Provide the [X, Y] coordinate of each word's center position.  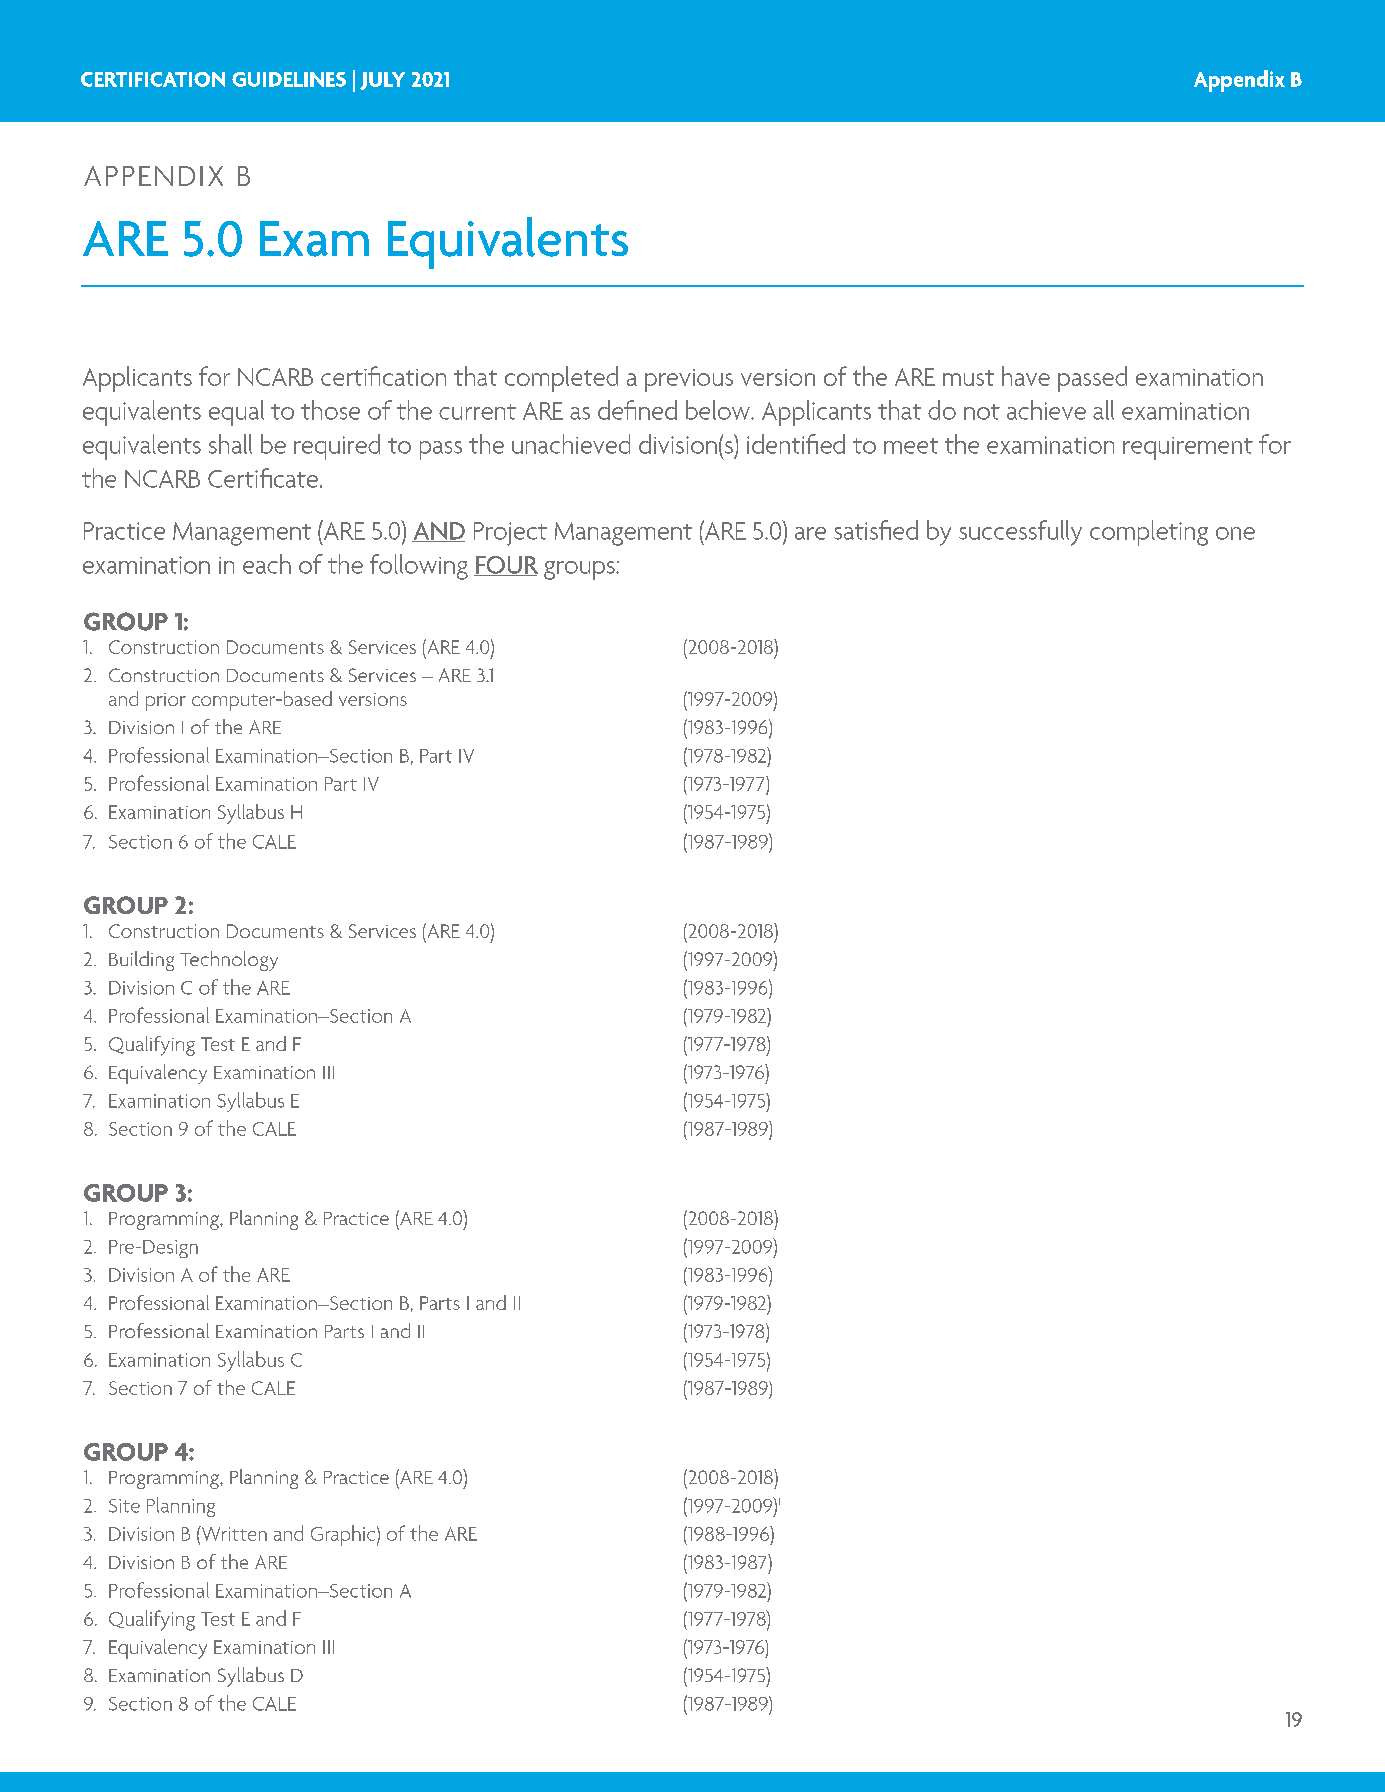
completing [1149, 533]
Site [124, 1506]
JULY [382, 81]
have [1026, 376]
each [267, 564]
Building [141, 961]
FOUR [506, 566]
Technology [229, 961]
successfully [1020, 533]
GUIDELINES [289, 79]
